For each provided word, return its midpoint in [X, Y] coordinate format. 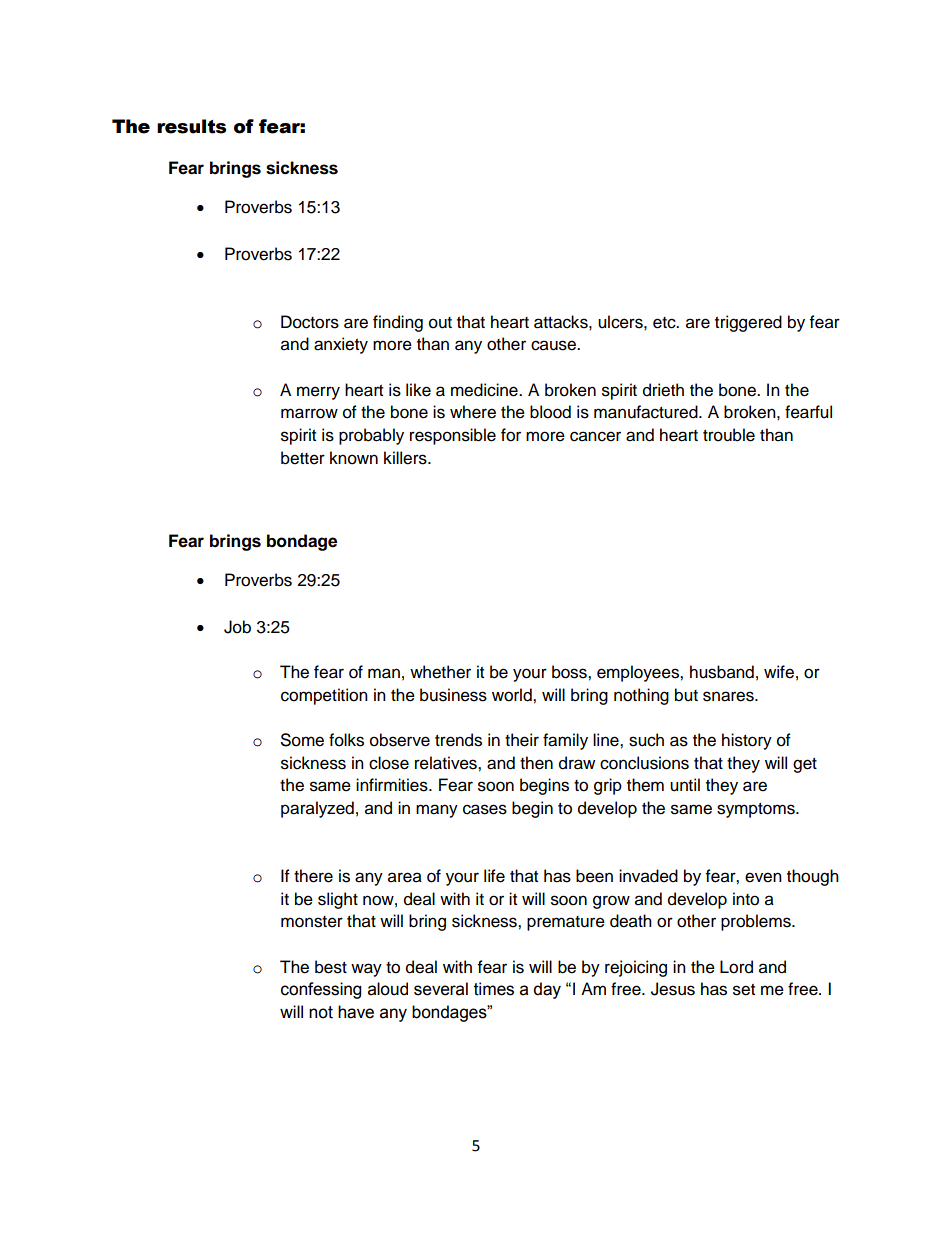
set [744, 990]
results [191, 126]
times [494, 989]
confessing [321, 990]
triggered [748, 323]
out [440, 323]
